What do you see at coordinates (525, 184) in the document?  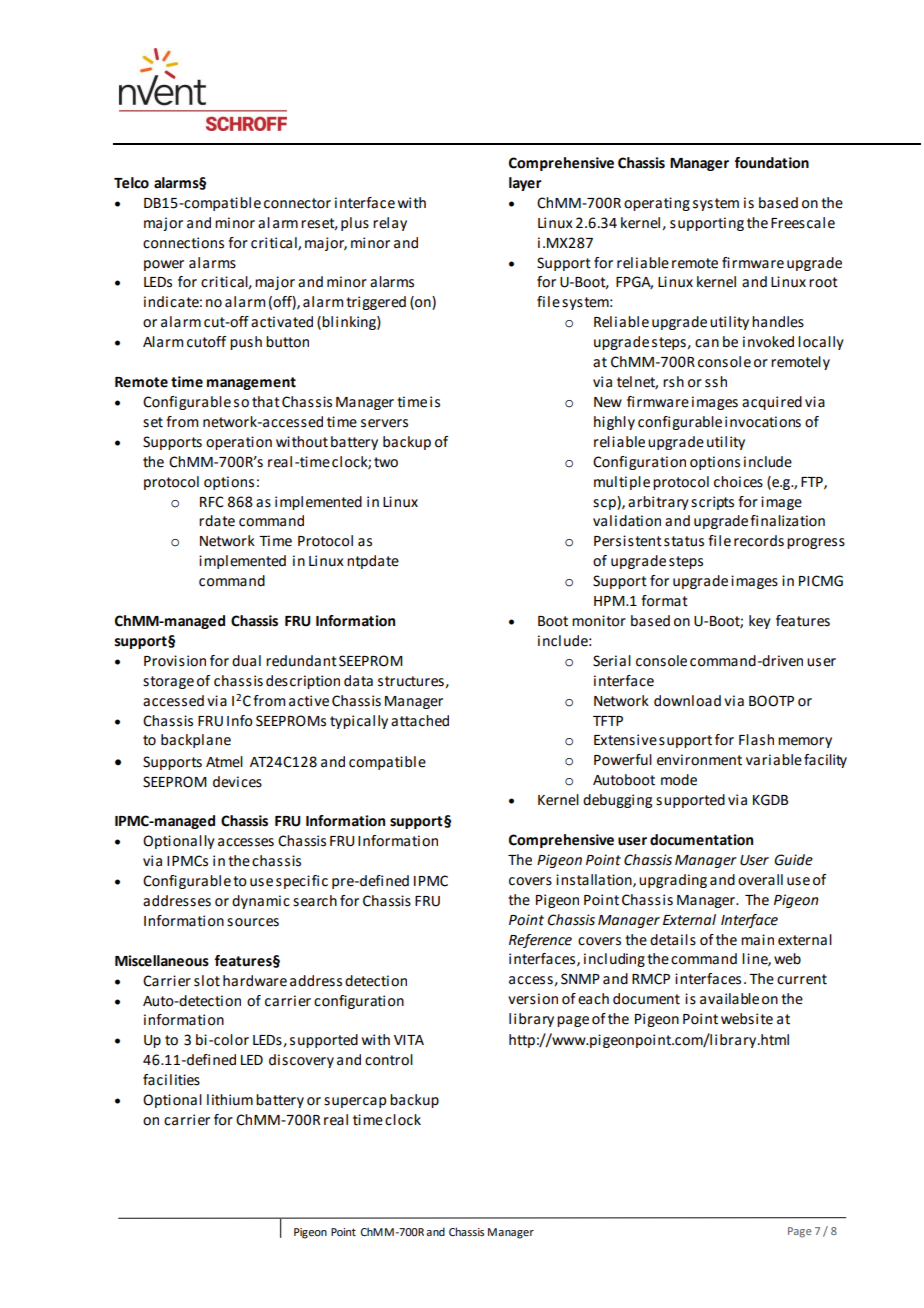 I see `layer` at bounding box center [525, 184].
